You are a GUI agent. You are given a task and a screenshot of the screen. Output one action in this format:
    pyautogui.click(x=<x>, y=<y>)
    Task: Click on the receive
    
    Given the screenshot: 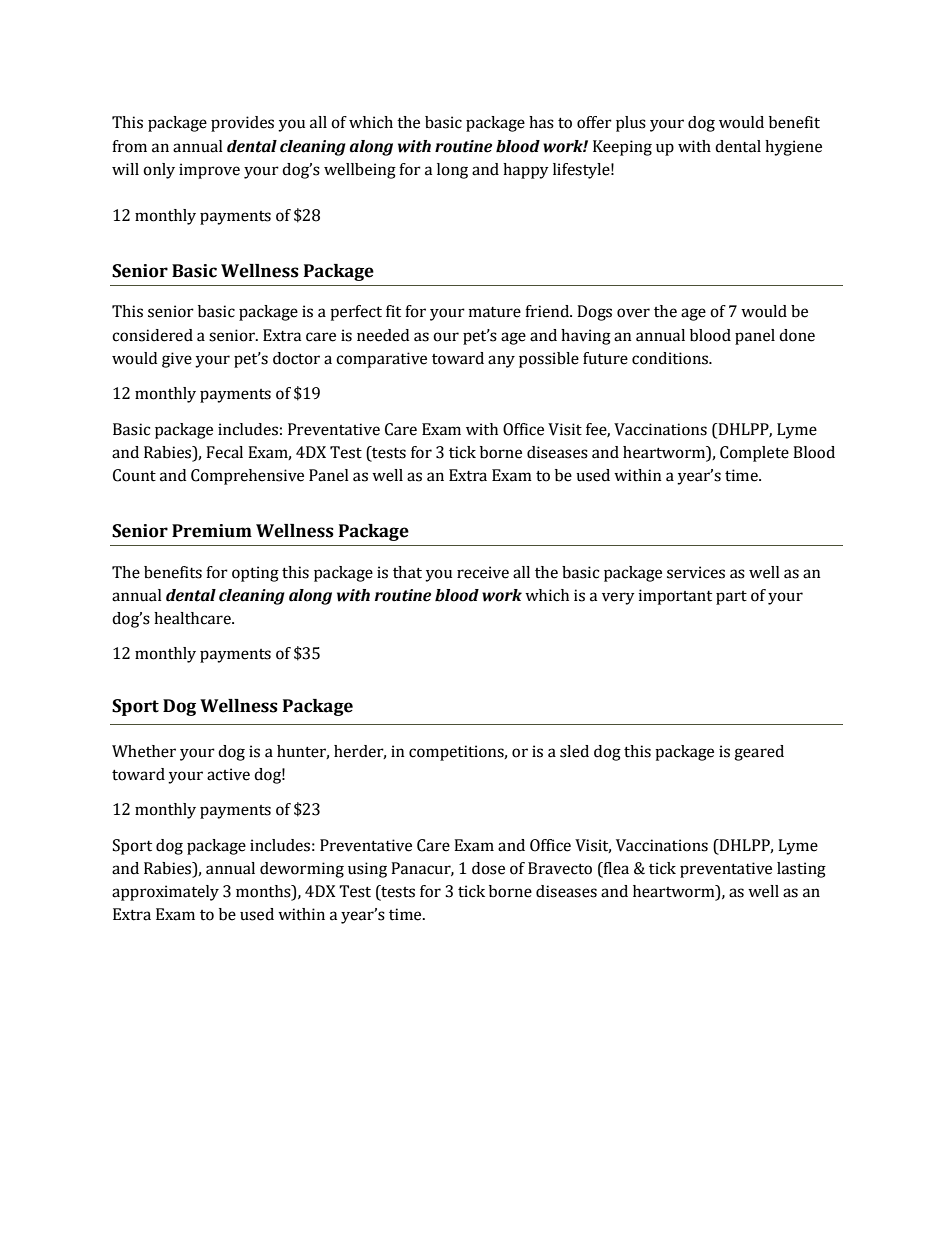 What is the action you would take?
    pyautogui.click(x=483, y=572)
